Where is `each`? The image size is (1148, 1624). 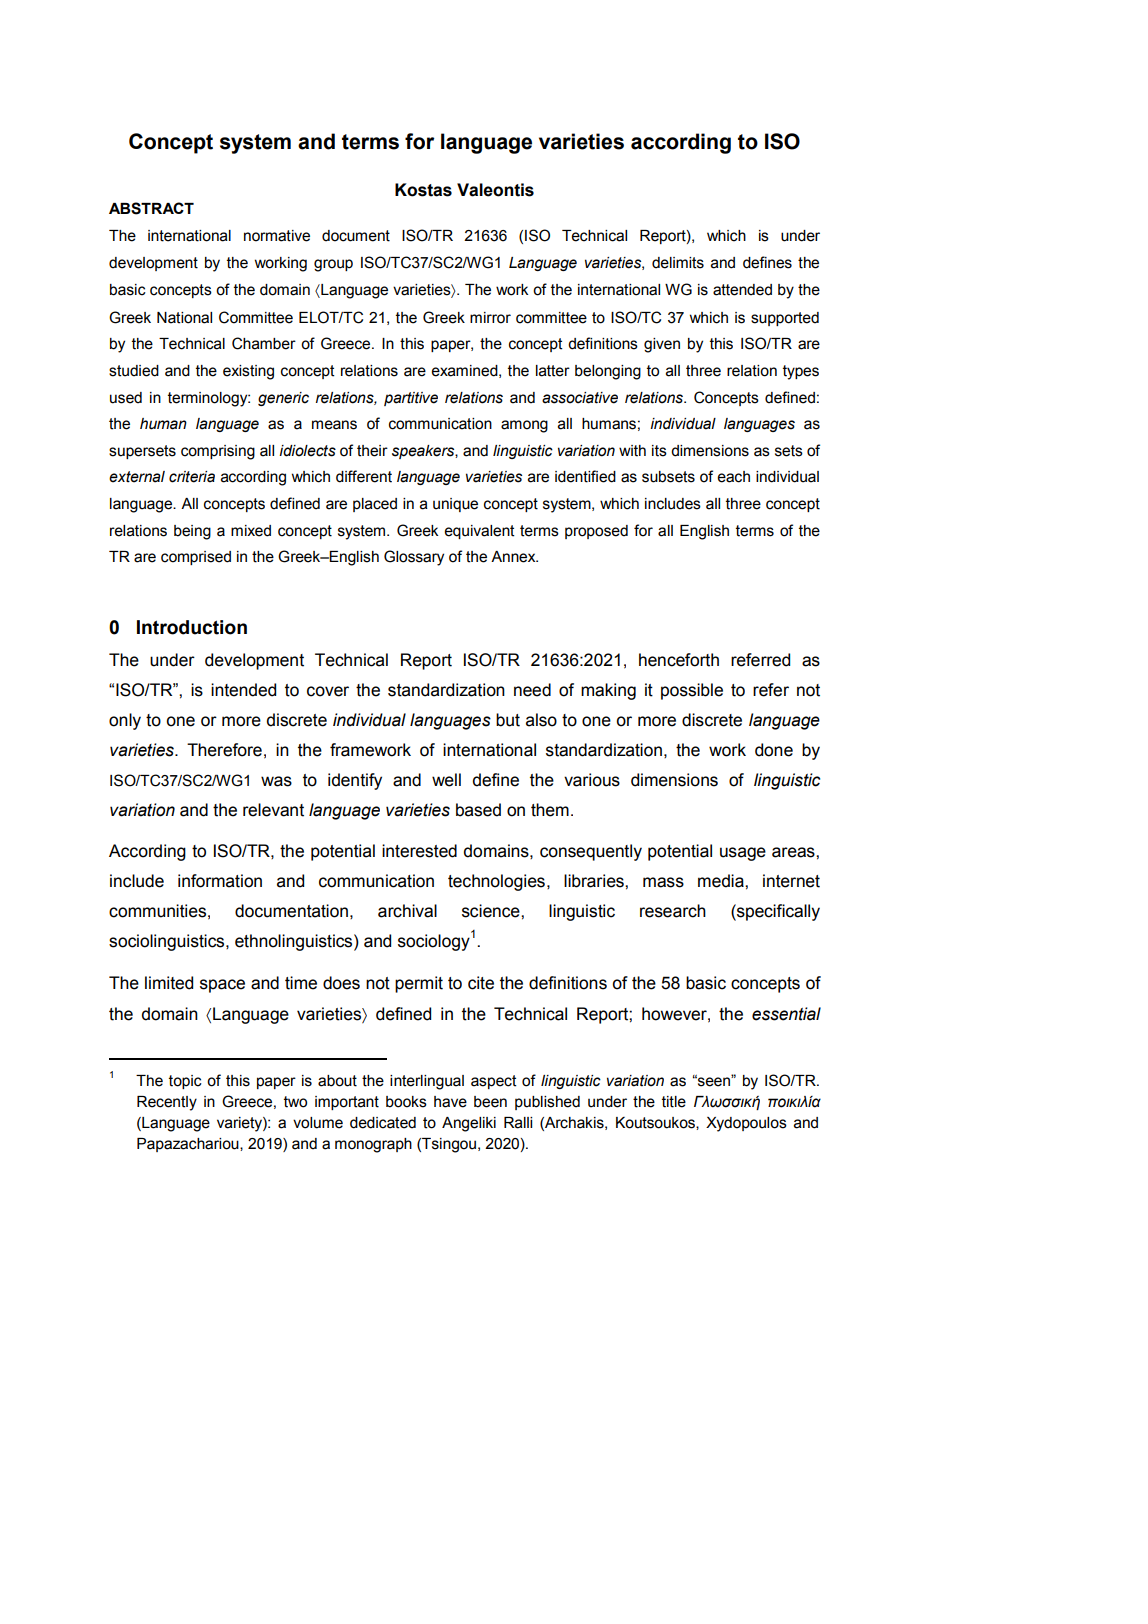 each is located at coordinates (733, 477).
